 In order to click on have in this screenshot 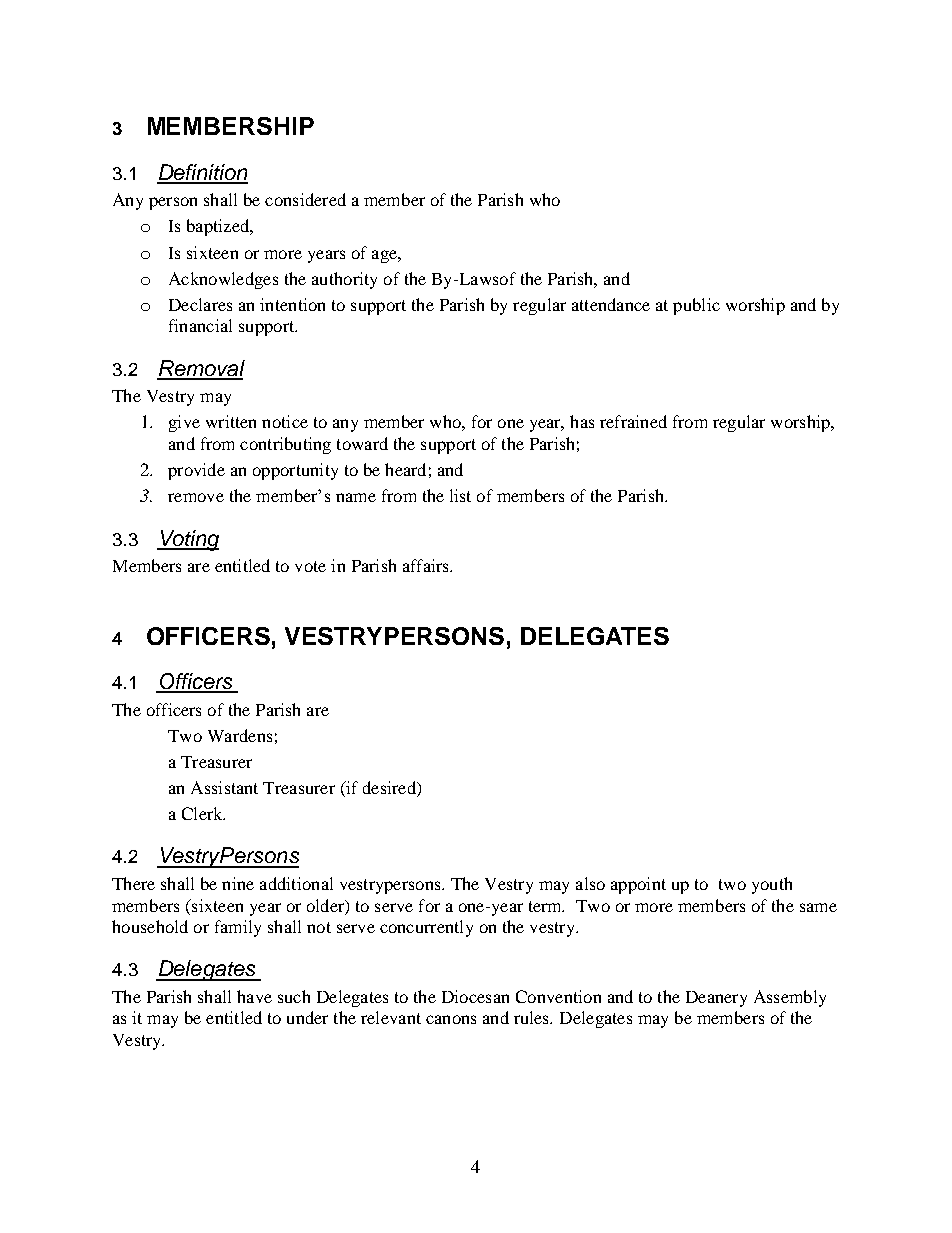, I will do `click(254, 996)`.
